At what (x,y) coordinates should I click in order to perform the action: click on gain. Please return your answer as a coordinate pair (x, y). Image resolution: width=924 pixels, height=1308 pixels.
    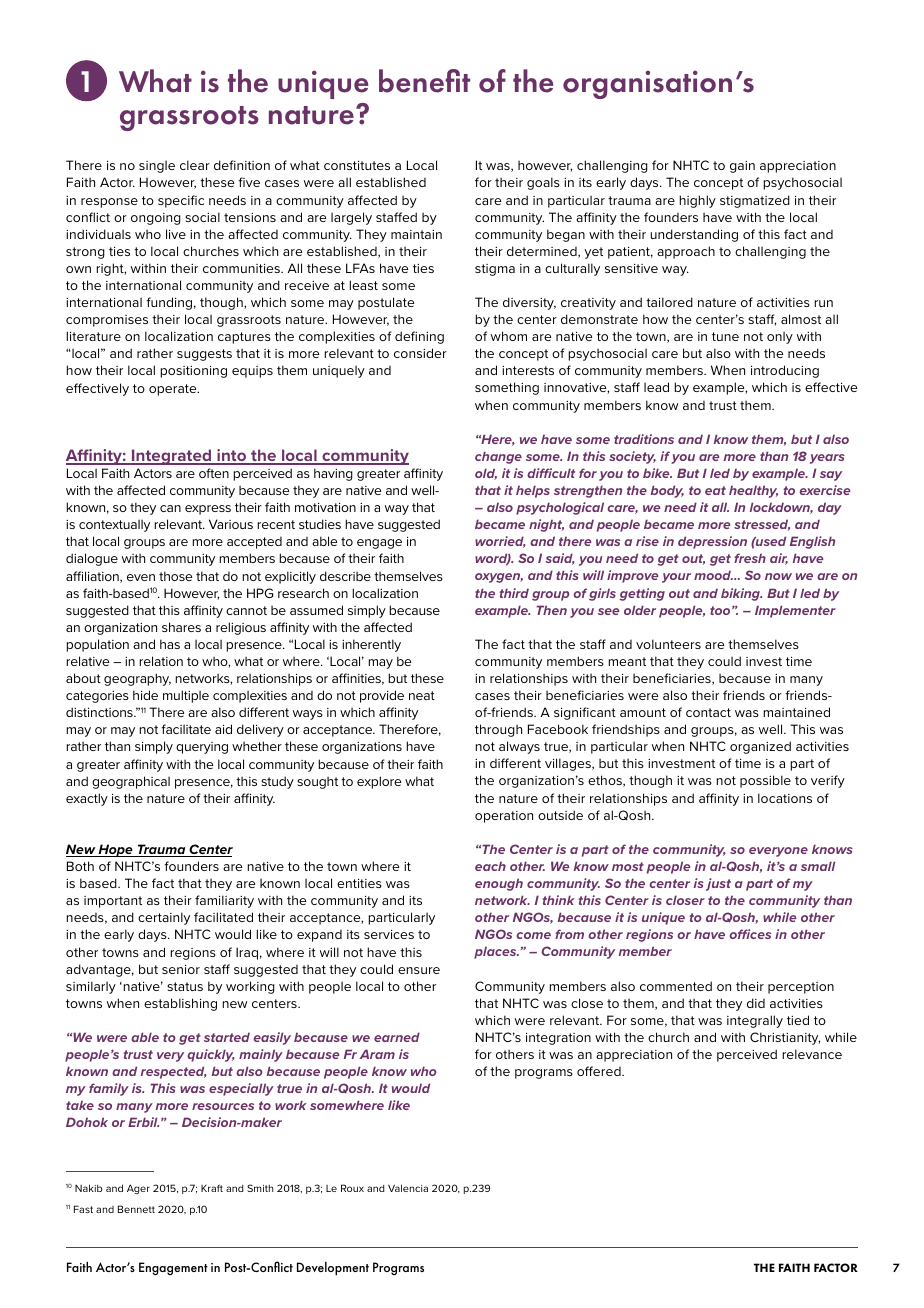
    Looking at the image, I should click on (742, 167).
